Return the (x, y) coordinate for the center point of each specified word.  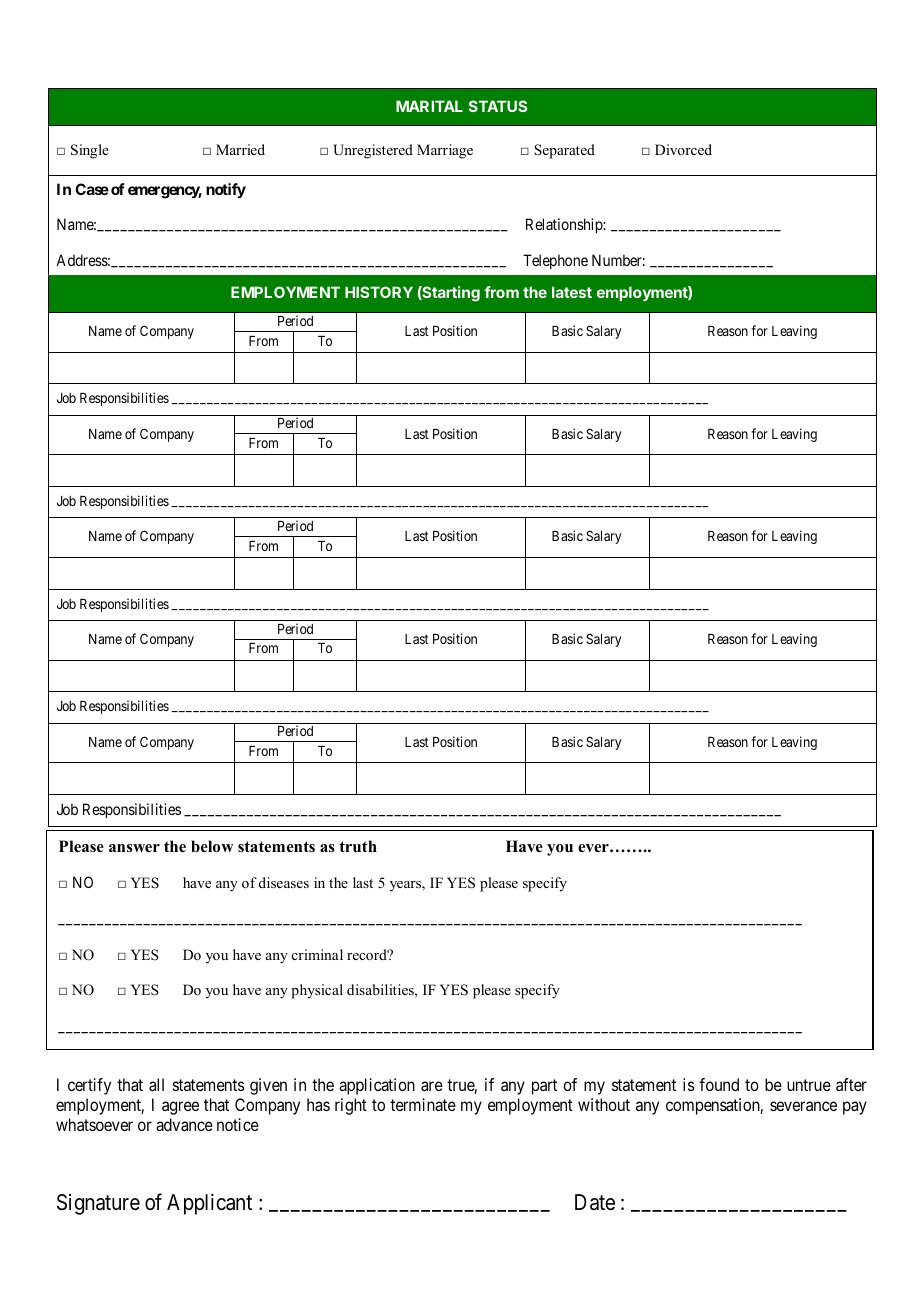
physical (317, 991)
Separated (564, 151)
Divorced (683, 149)
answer (134, 848)
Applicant (209, 1204)
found (719, 1084)
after (851, 1084)
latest (572, 292)
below (212, 846)
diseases (284, 882)
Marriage (445, 151)
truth (358, 846)
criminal (317, 954)
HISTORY (379, 292)
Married (240, 149)
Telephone (555, 261)
